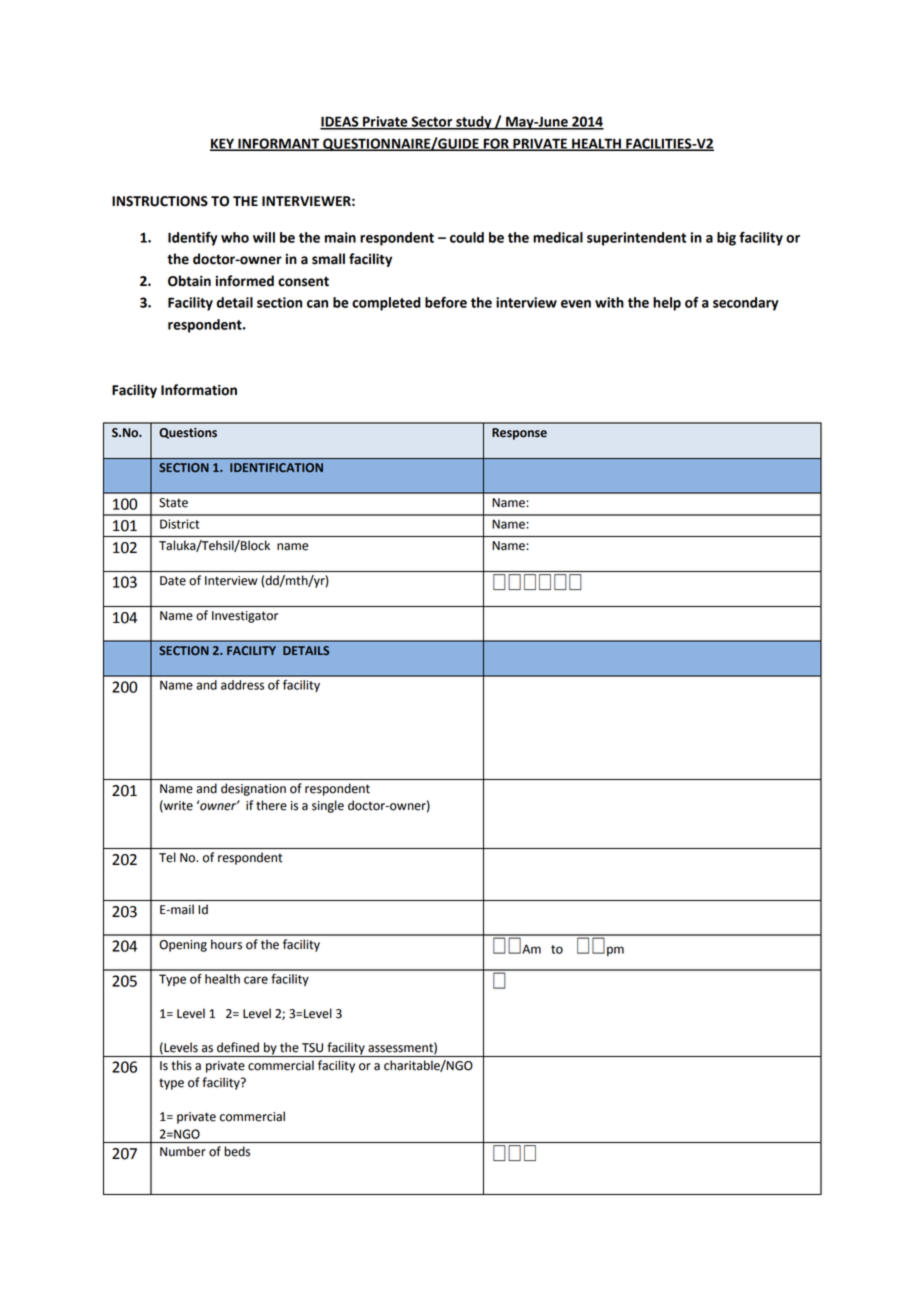  What do you see at coordinates (312, 1048) in the screenshot?
I see `TSU` at bounding box center [312, 1048].
